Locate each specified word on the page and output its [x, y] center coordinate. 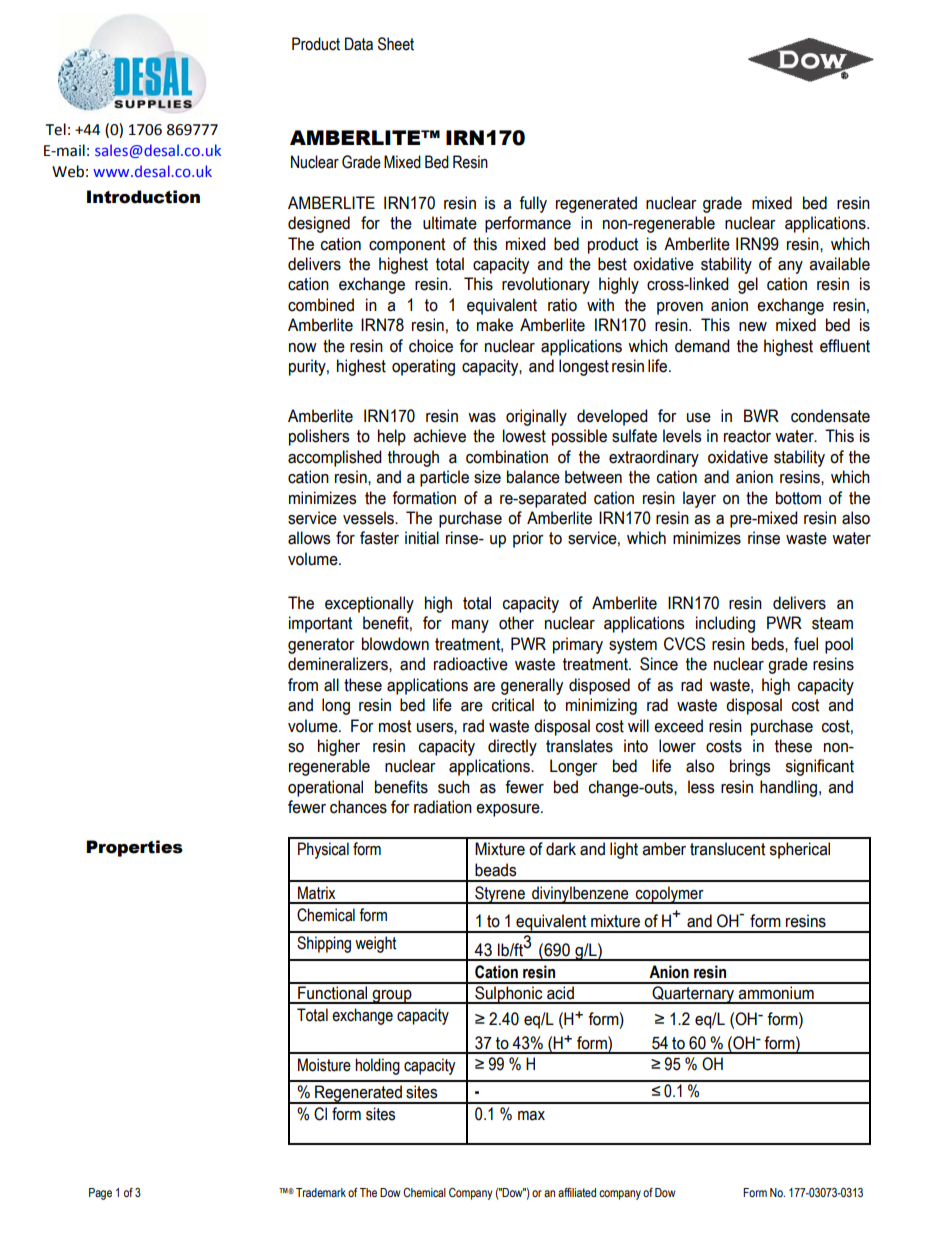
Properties [134, 848]
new [753, 327]
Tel [56, 129]
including [725, 624]
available [839, 264]
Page [100, 1194]
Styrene [500, 895]
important [321, 624]
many [470, 626]
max [531, 1116]
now [303, 348]
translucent [728, 849]
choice [431, 346]
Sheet [396, 44]
